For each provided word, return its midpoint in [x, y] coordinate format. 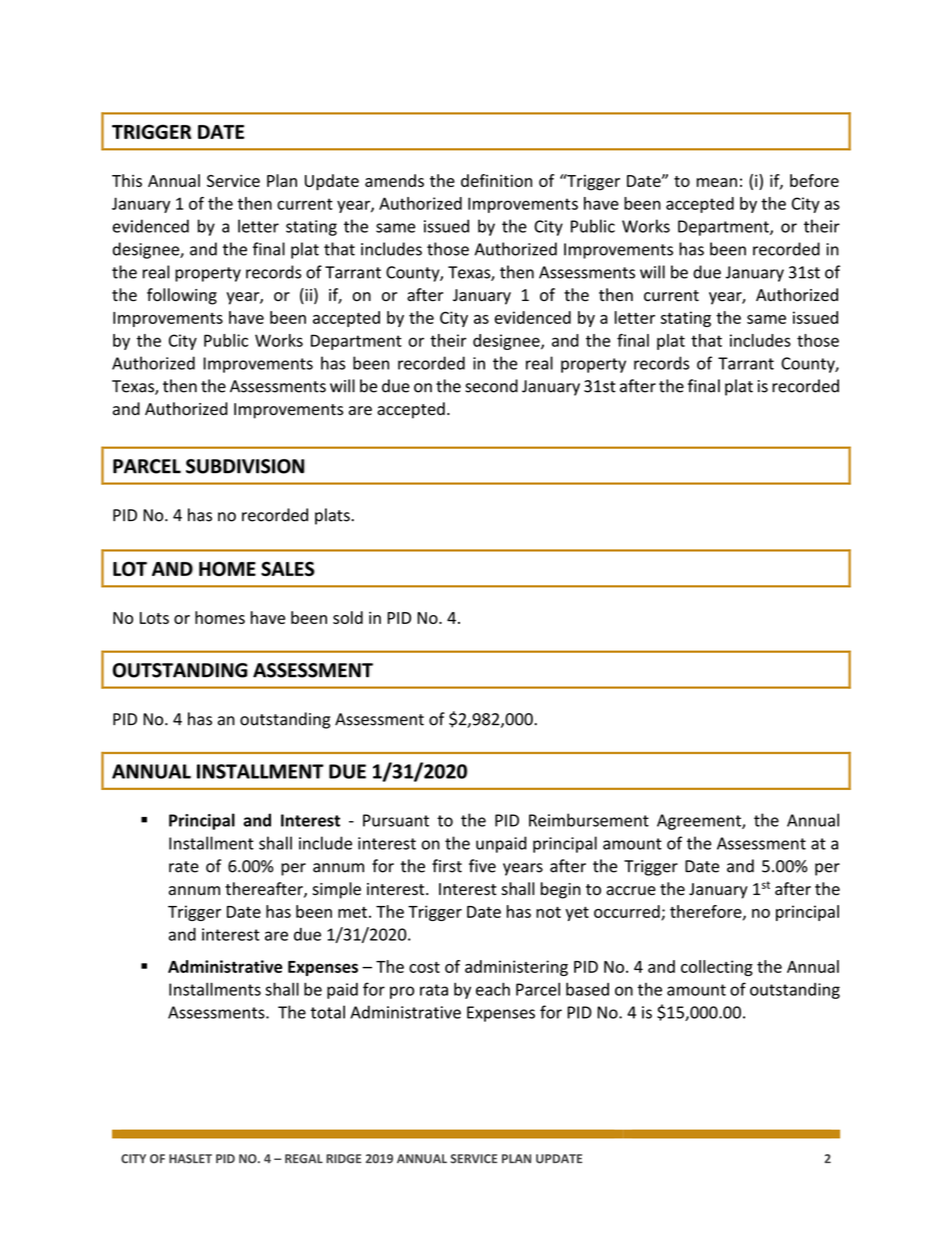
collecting [717, 968]
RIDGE [343, 1159]
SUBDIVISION [245, 466]
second [491, 386]
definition [496, 180]
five [482, 866]
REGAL [304, 1159]
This [127, 180]
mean [717, 182]
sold [348, 617]
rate [184, 867]
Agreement [700, 822]
